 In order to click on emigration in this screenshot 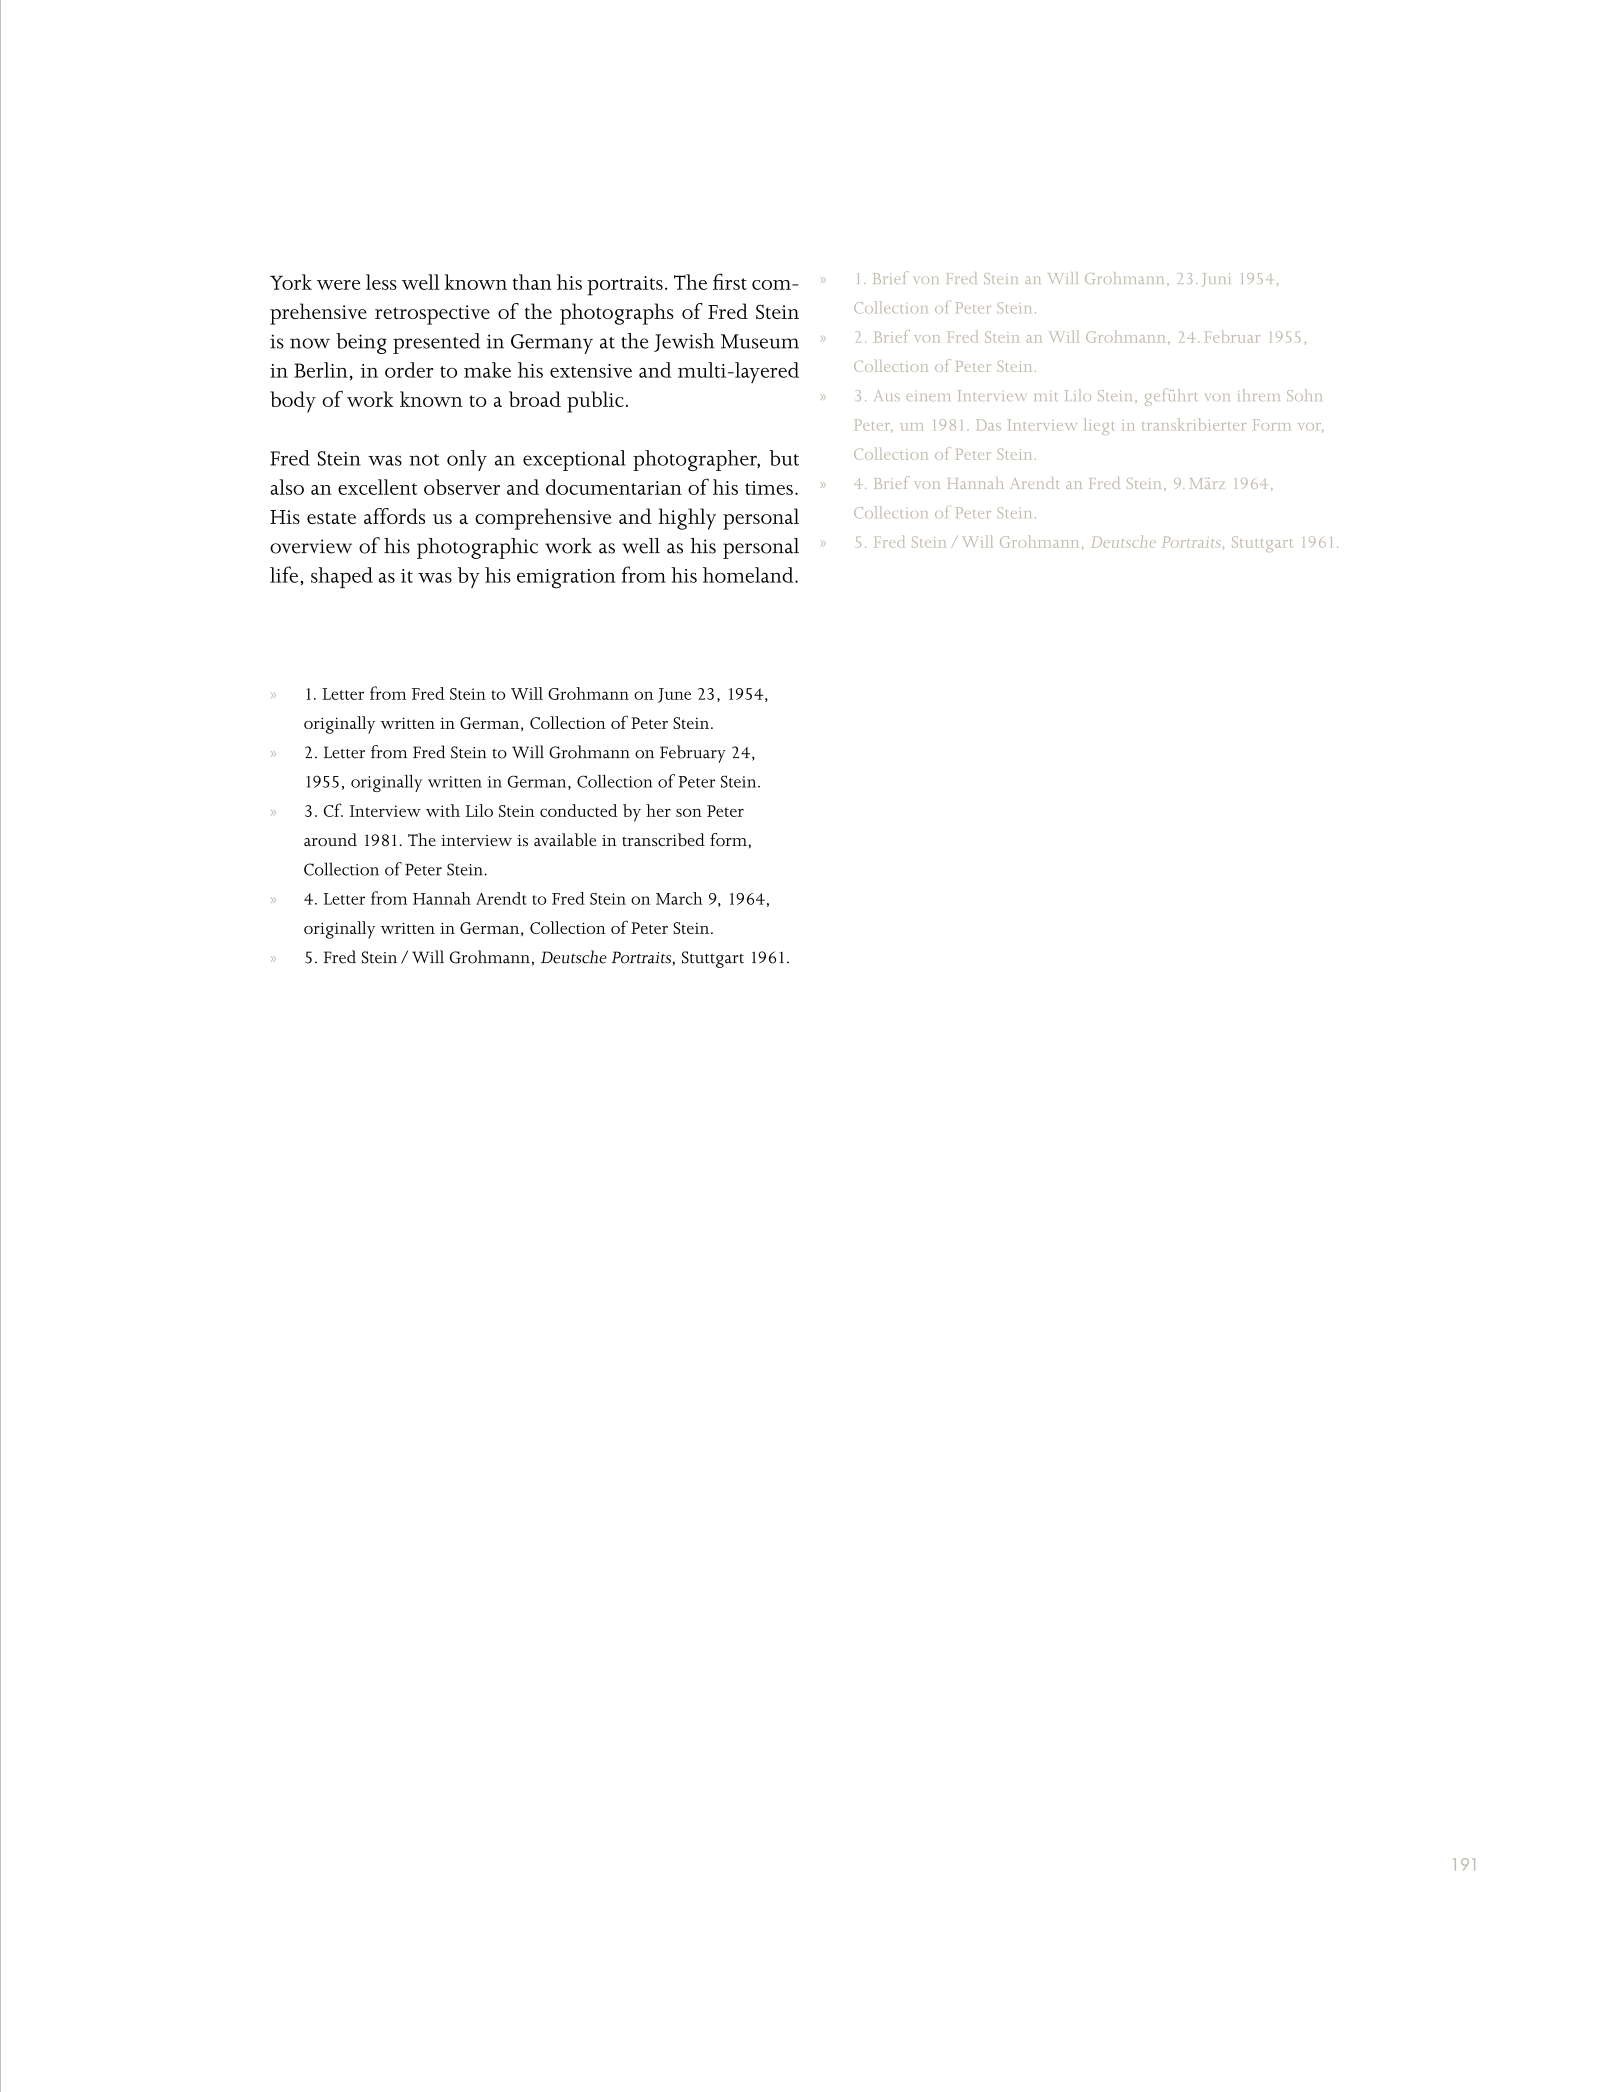, I will do `click(566, 579)`.
